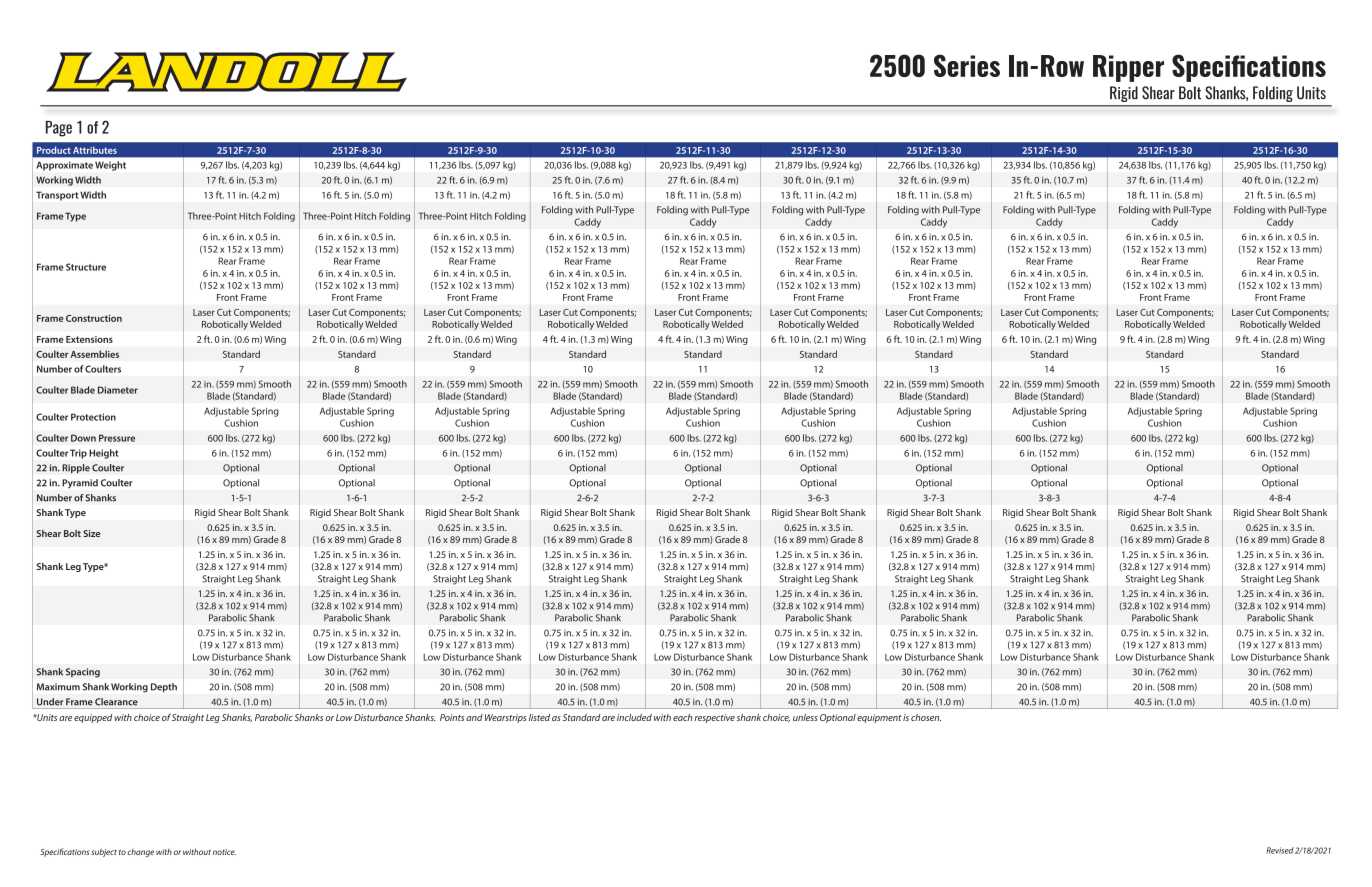  Describe the element at coordinates (682, 717) in the screenshot. I see `each` at that location.
